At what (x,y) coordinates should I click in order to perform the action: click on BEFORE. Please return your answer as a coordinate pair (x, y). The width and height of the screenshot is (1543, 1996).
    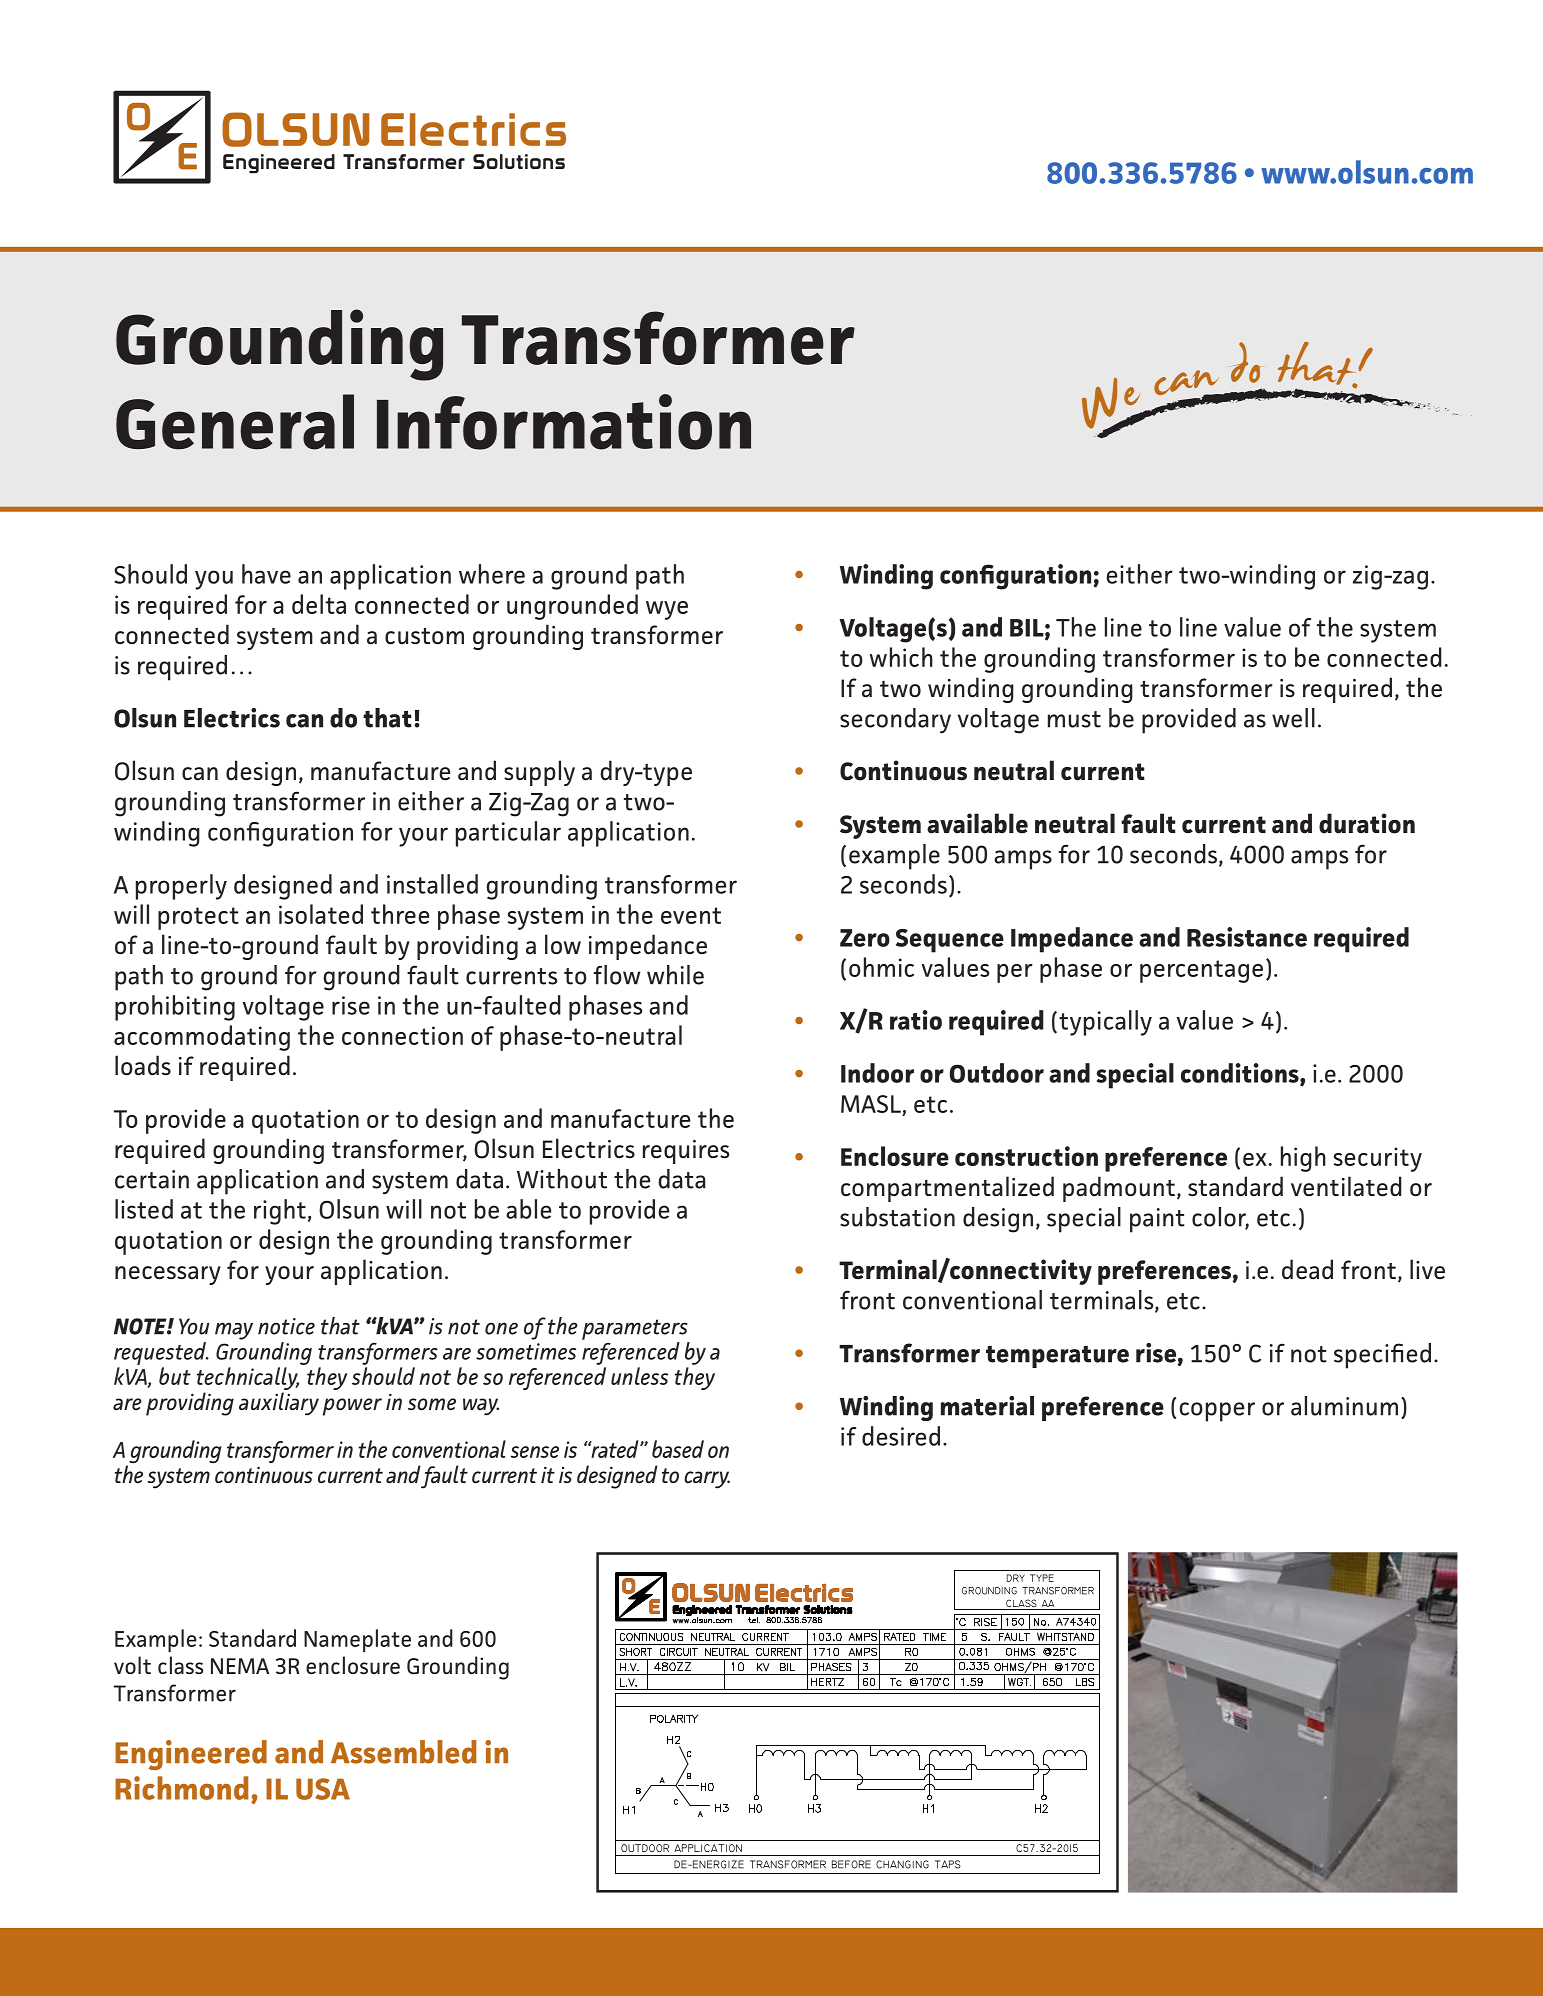
    Looking at the image, I should click on (851, 1864).
